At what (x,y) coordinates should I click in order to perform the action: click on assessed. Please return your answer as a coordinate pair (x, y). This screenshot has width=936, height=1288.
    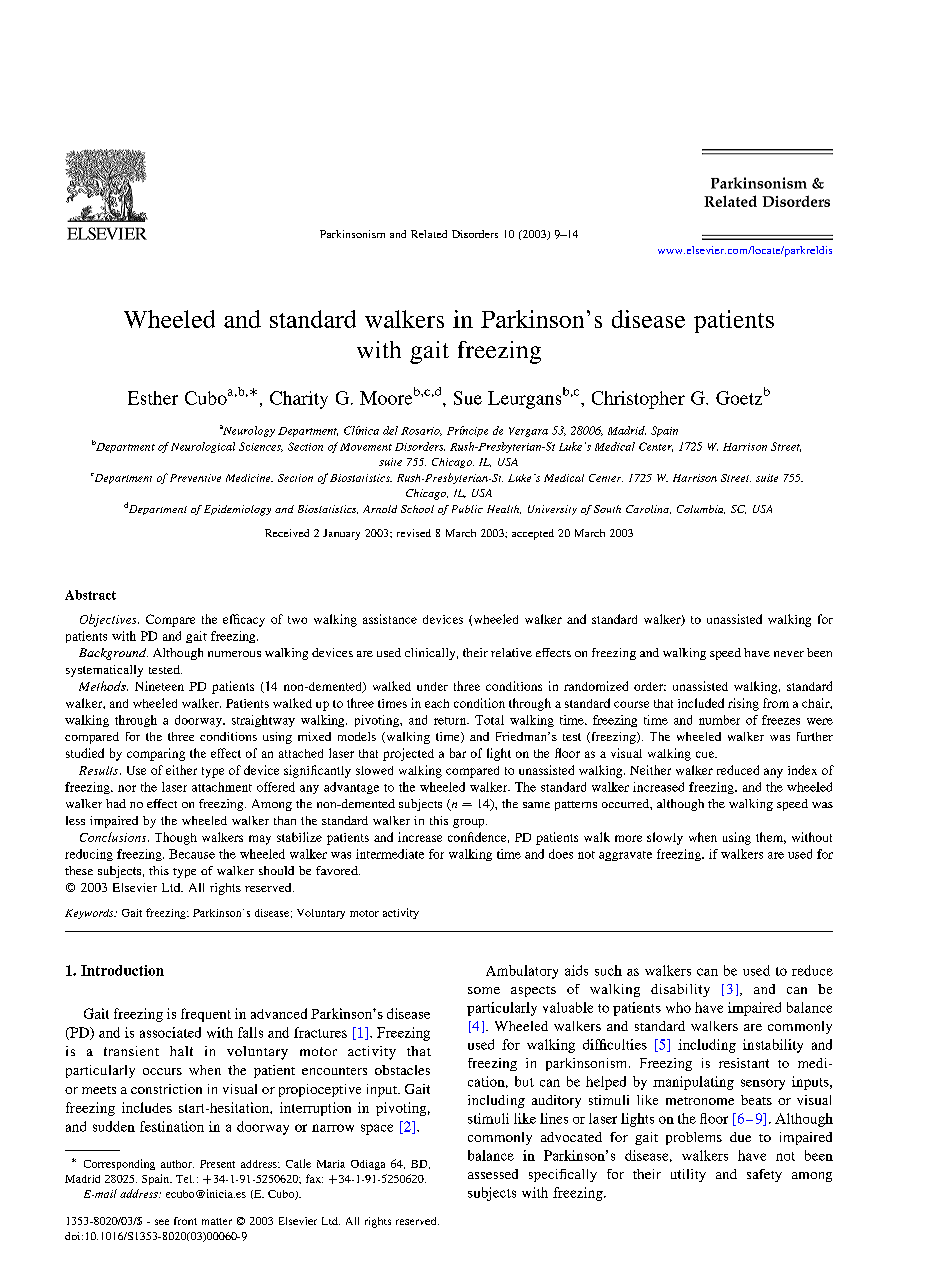
    Looking at the image, I should click on (493, 1174).
